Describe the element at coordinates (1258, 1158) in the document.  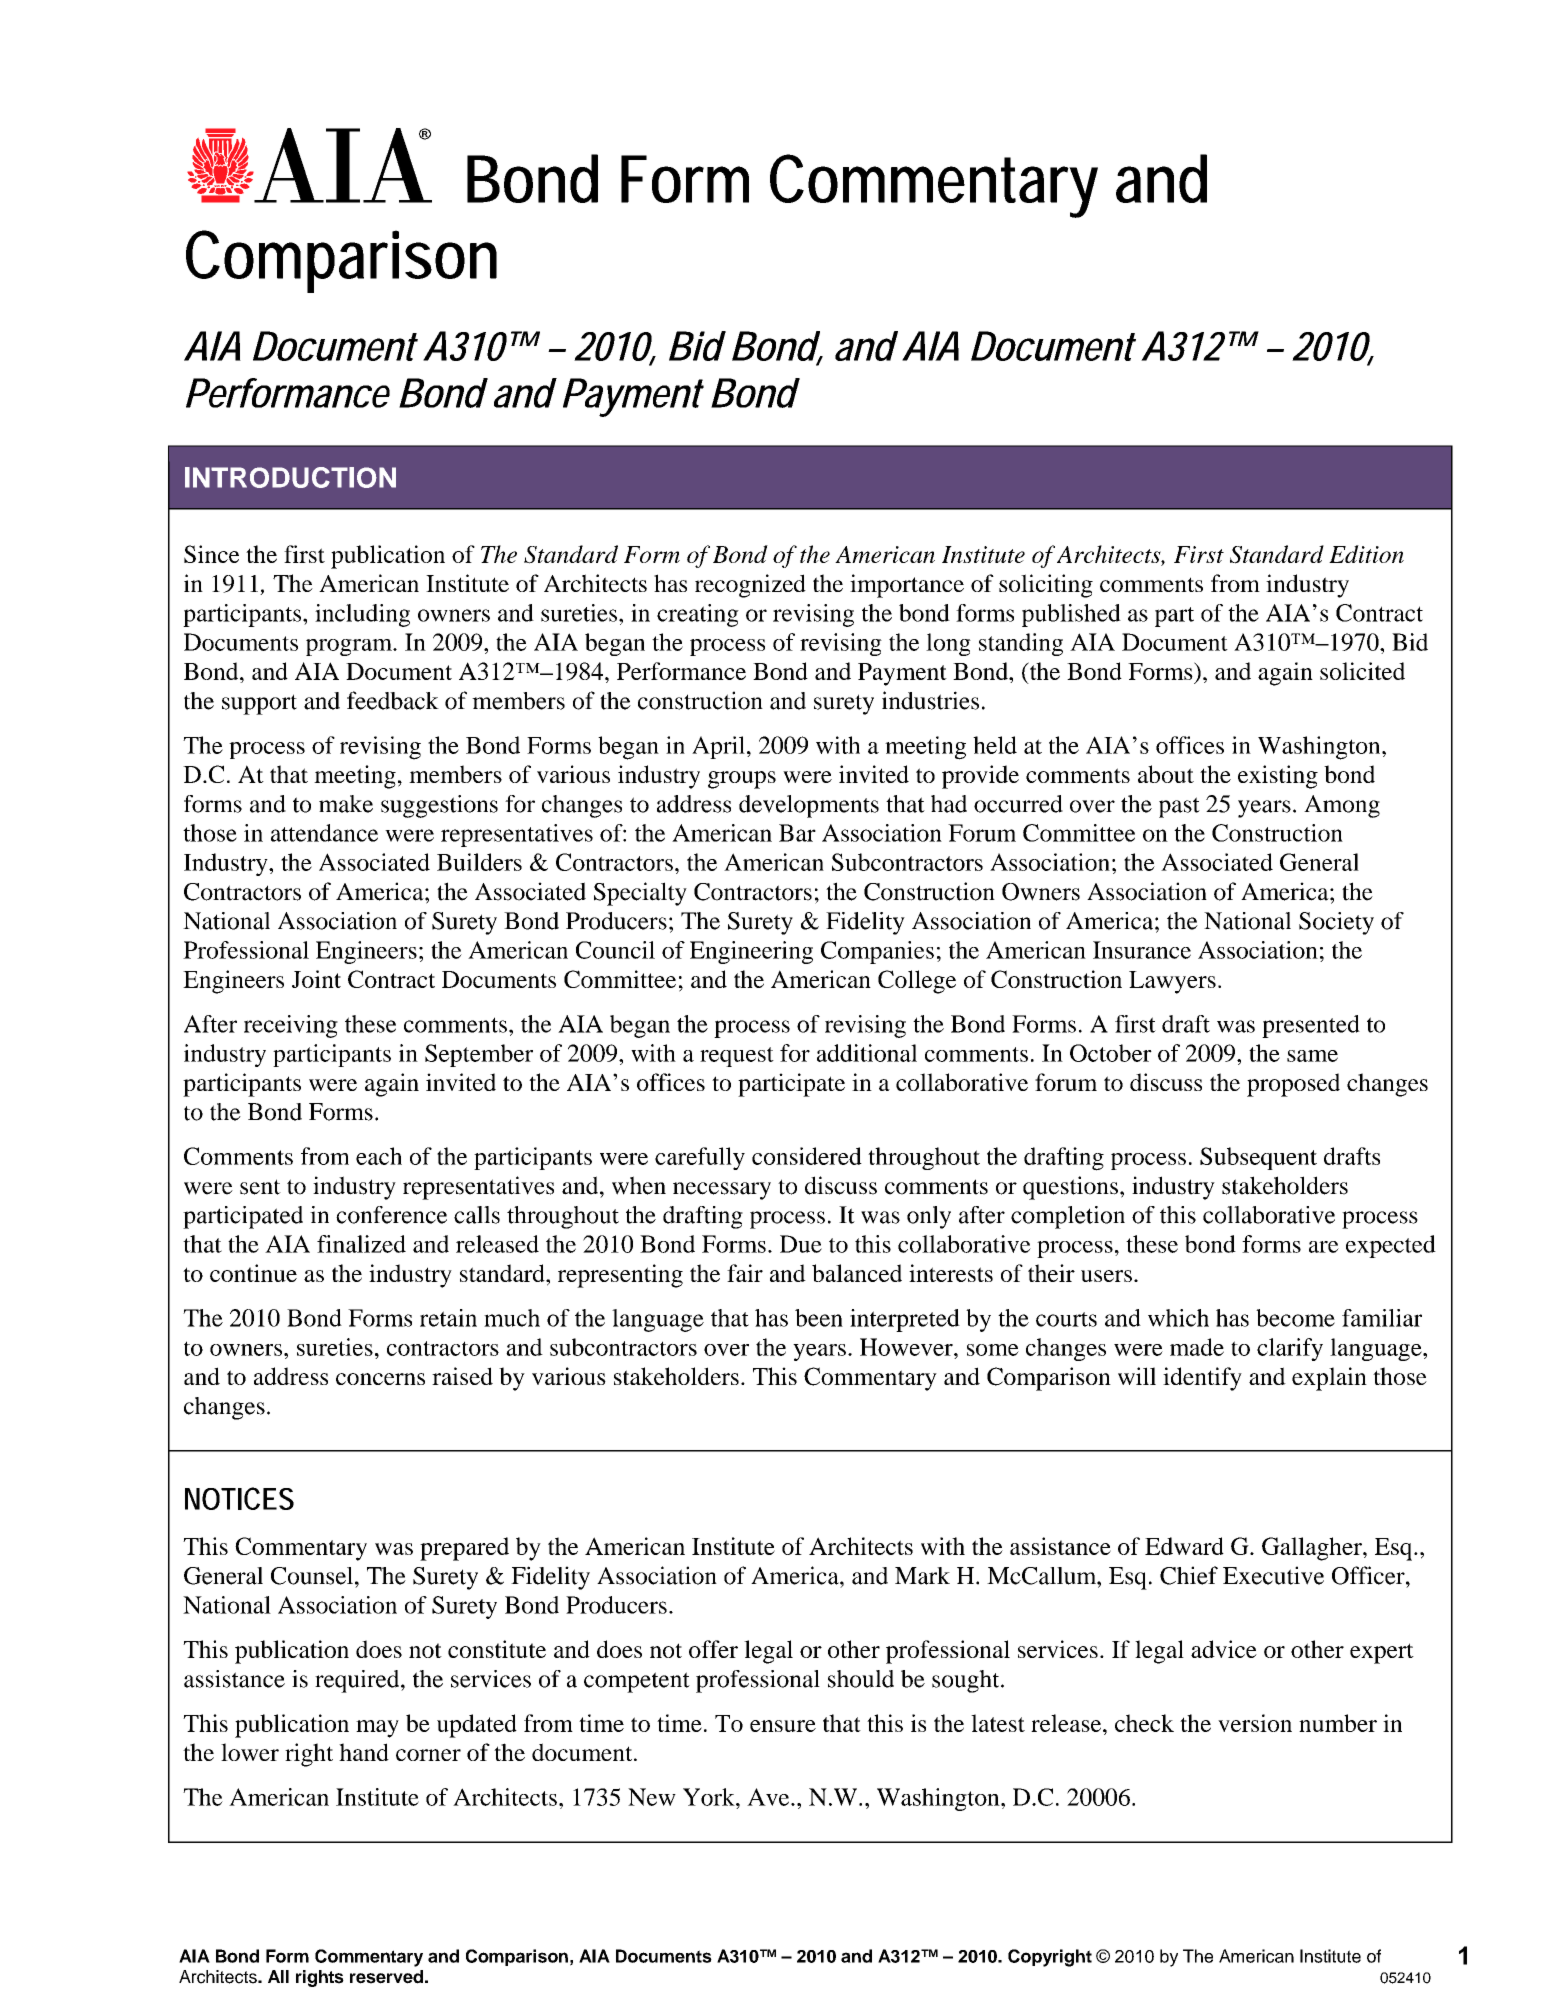
I see `Subsequent` at that location.
